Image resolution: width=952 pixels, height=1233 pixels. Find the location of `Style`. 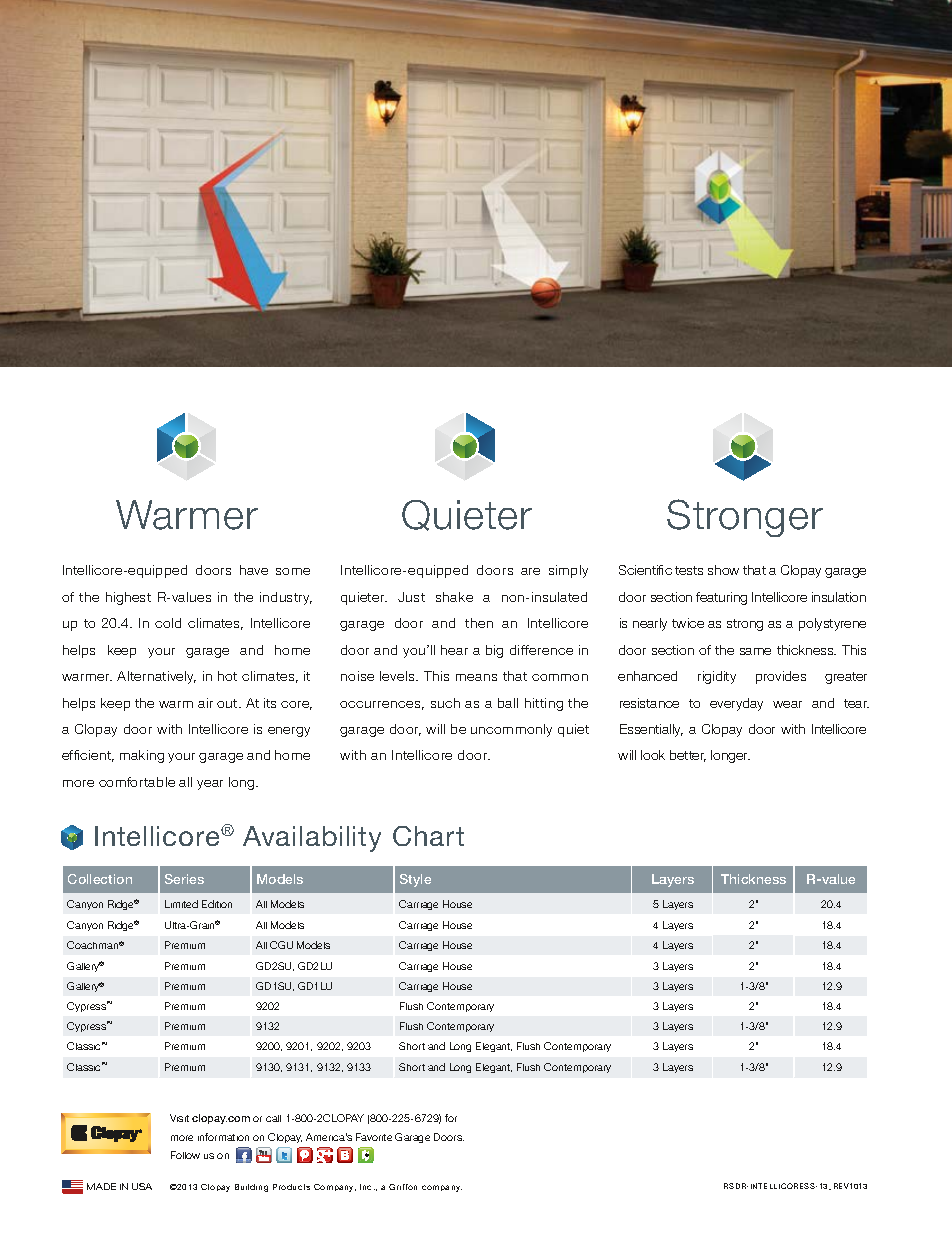

Style is located at coordinates (415, 880).
